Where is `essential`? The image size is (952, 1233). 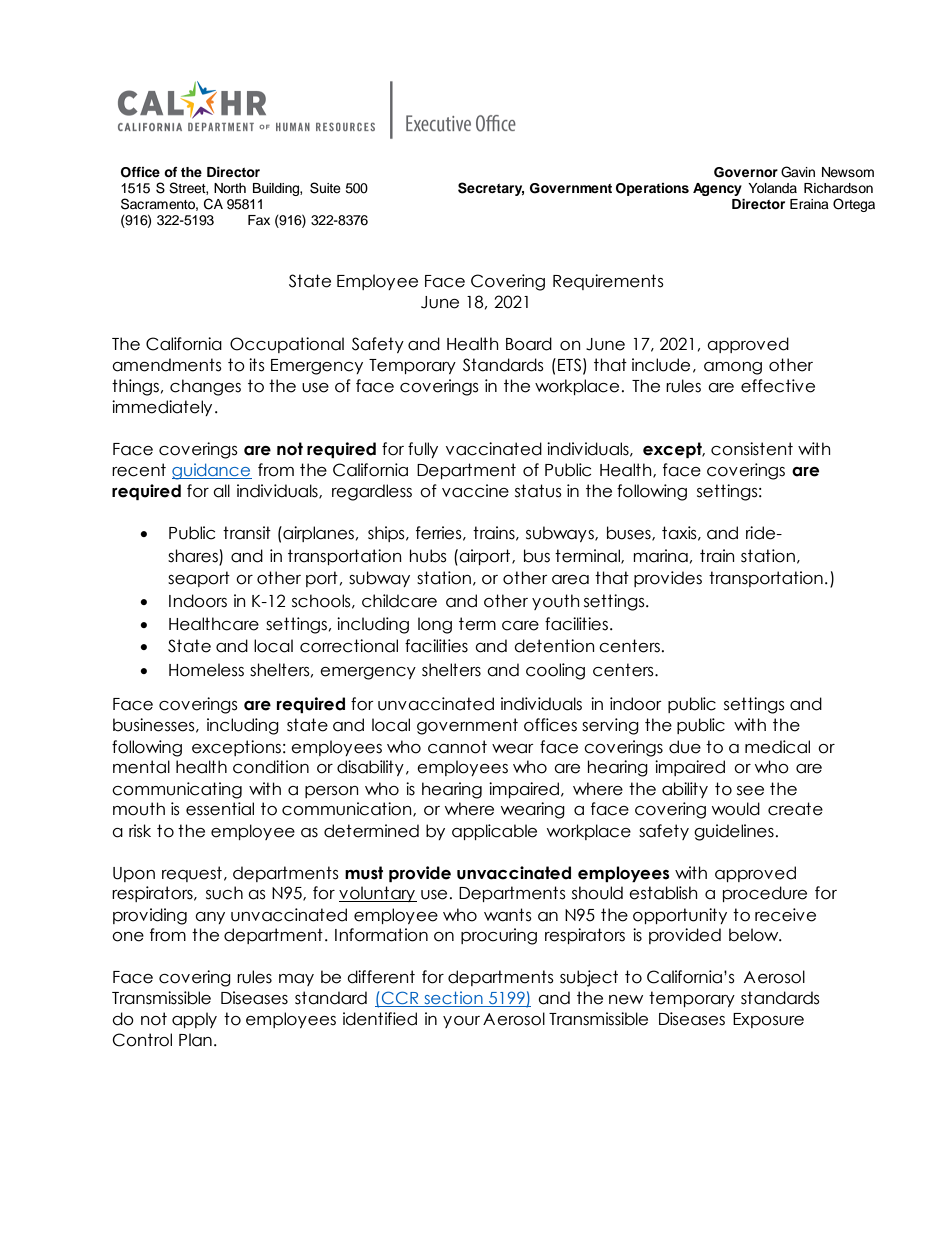 essential is located at coordinates (220, 809).
